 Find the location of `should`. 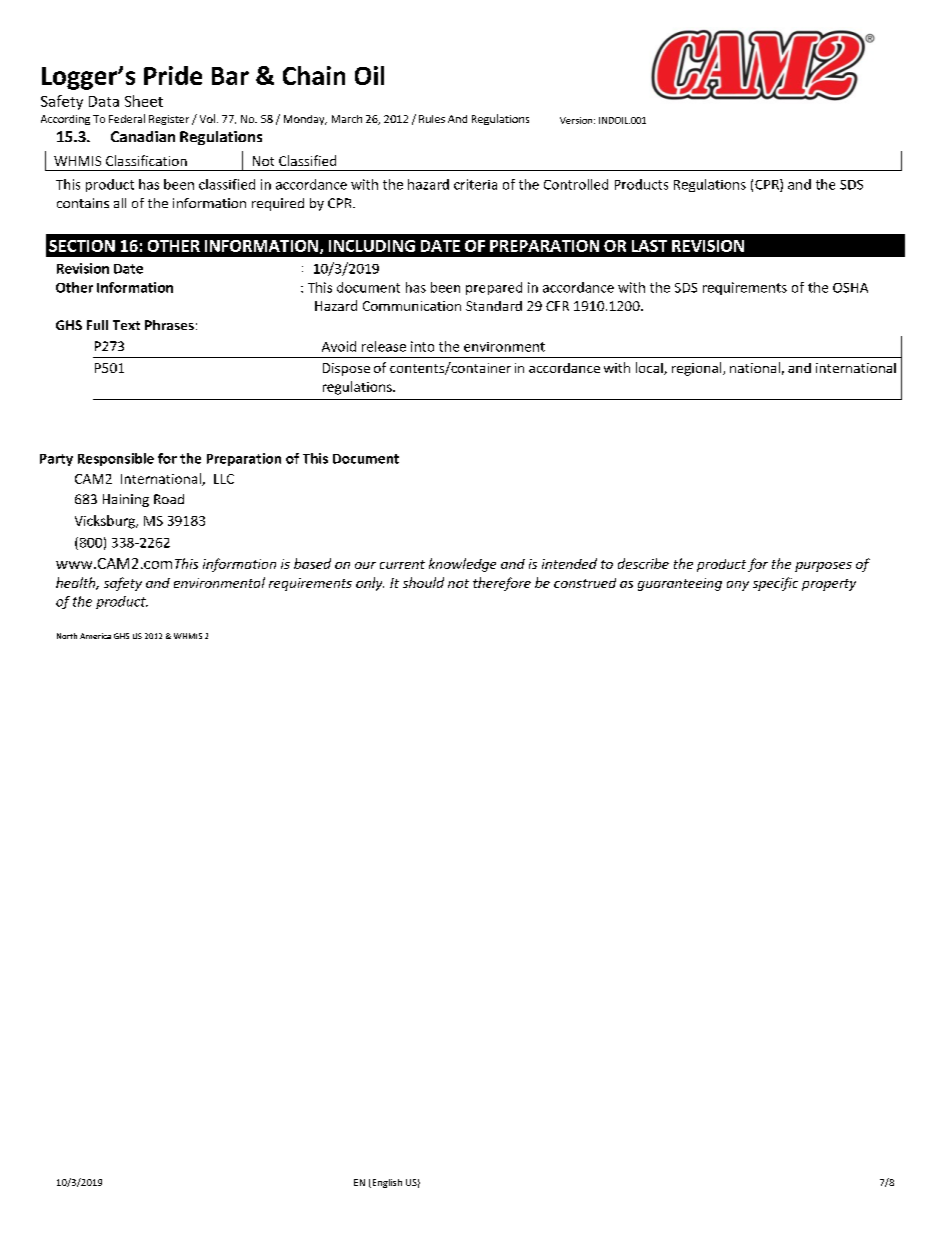

should is located at coordinates (423, 582).
